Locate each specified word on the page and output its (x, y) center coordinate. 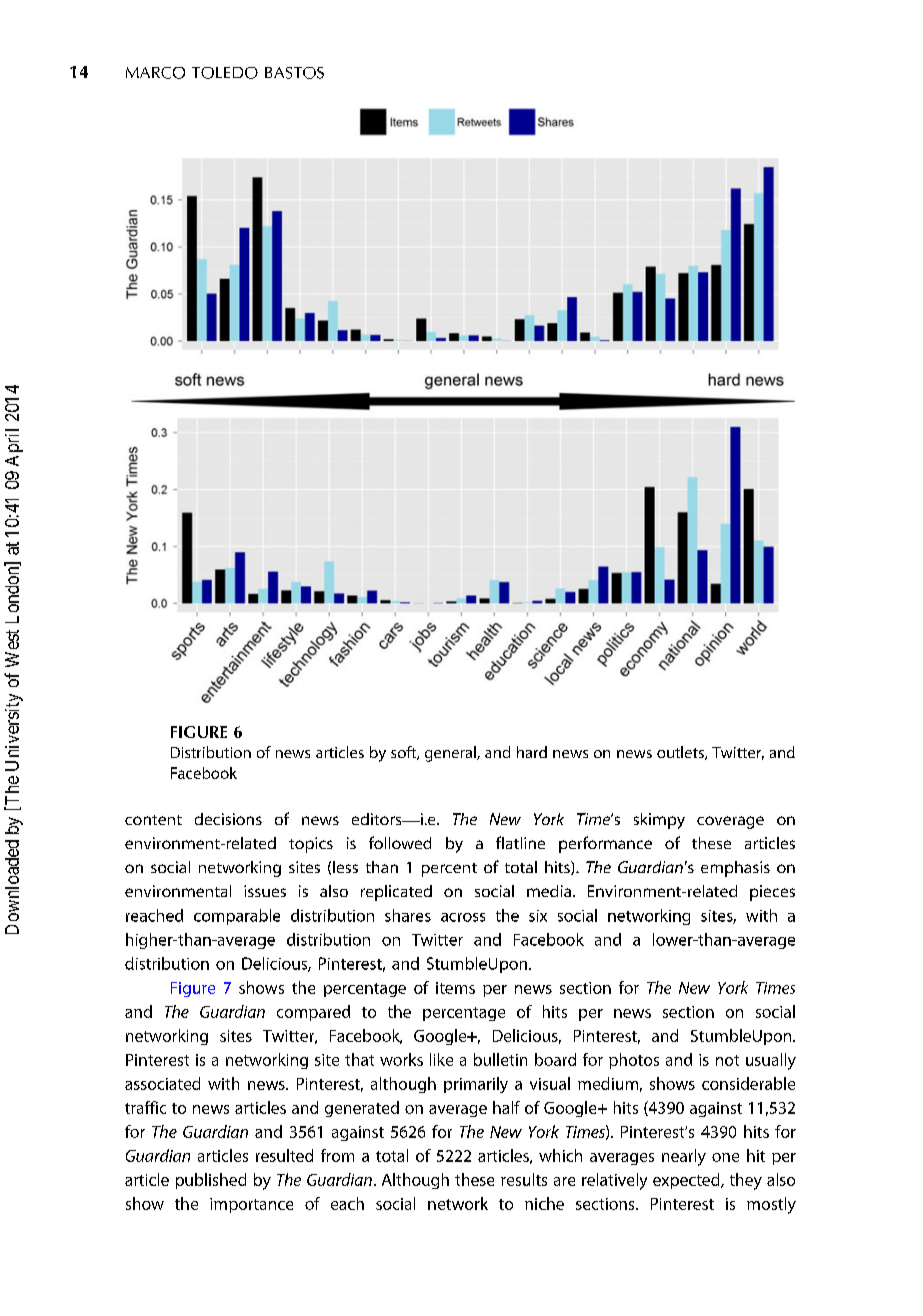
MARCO (155, 73)
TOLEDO (225, 73)
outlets (681, 753)
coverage (730, 822)
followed (400, 842)
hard (532, 752)
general (451, 754)
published (211, 1181)
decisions (228, 819)
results (524, 1179)
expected (687, 1181)
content (153, 820)
